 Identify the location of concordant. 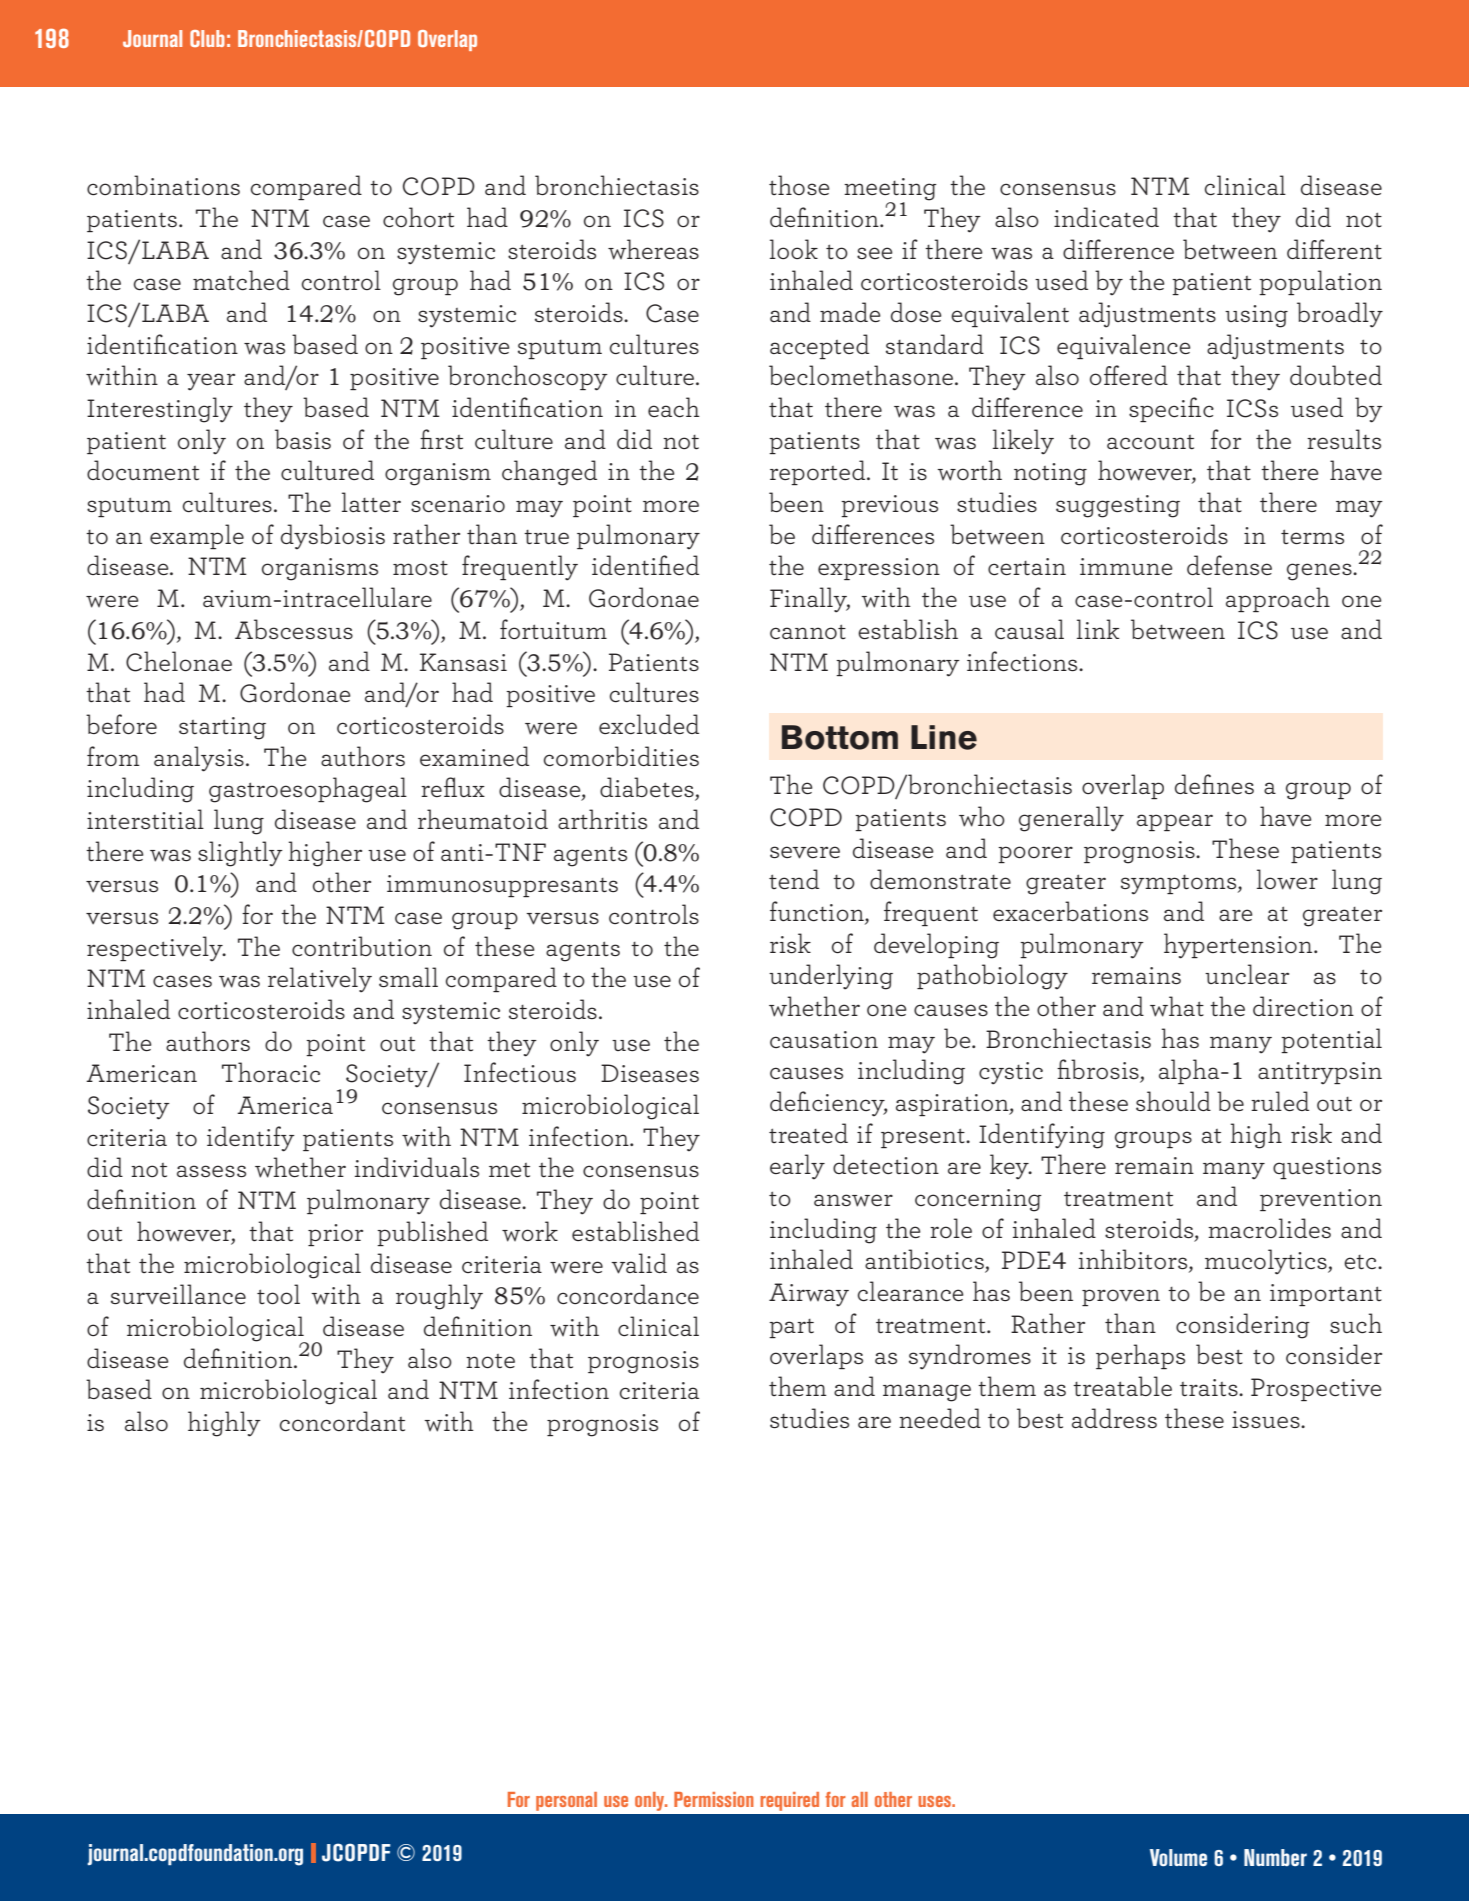
(342, 1421).
